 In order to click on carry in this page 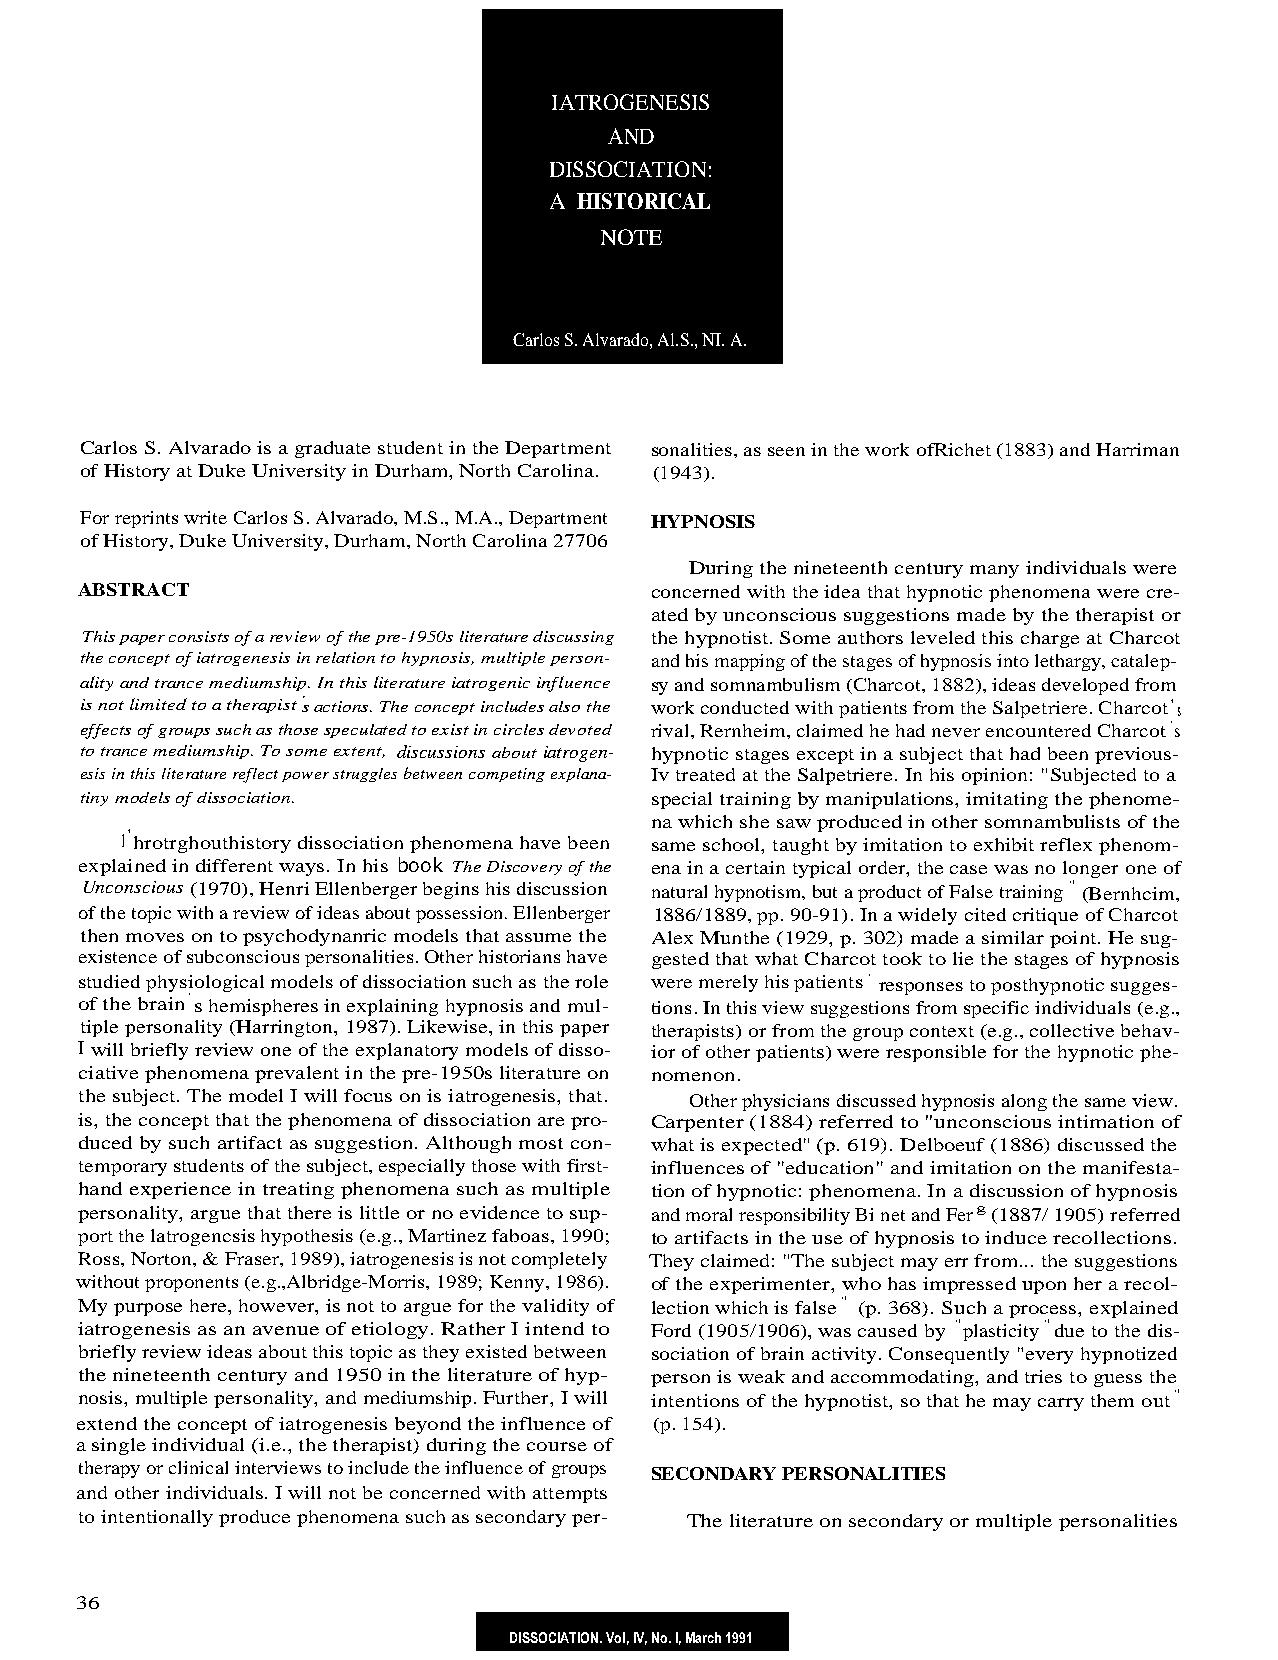, I will do `click(1061, 1404)`.
